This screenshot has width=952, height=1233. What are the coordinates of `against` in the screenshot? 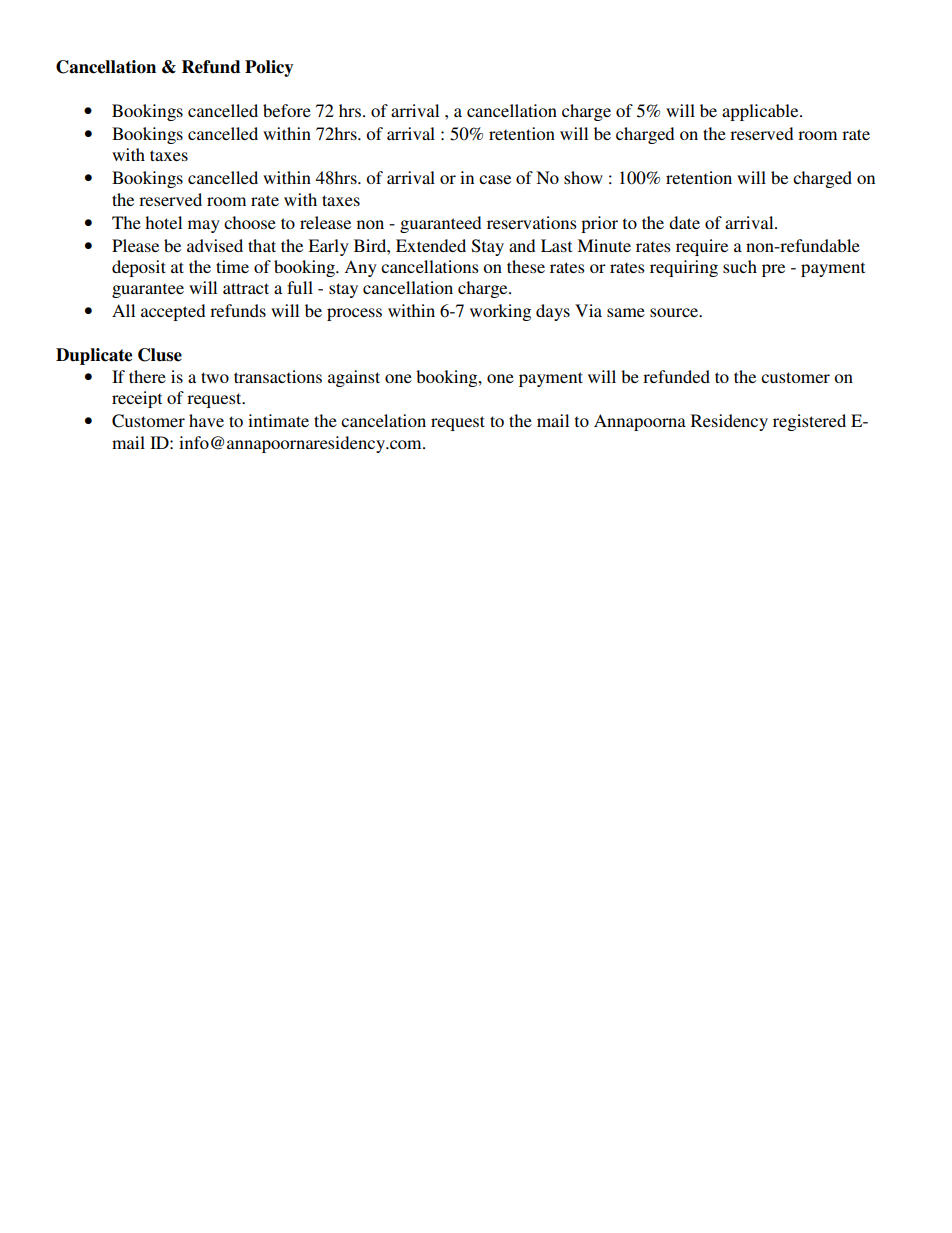 It's located at (354, 378).
